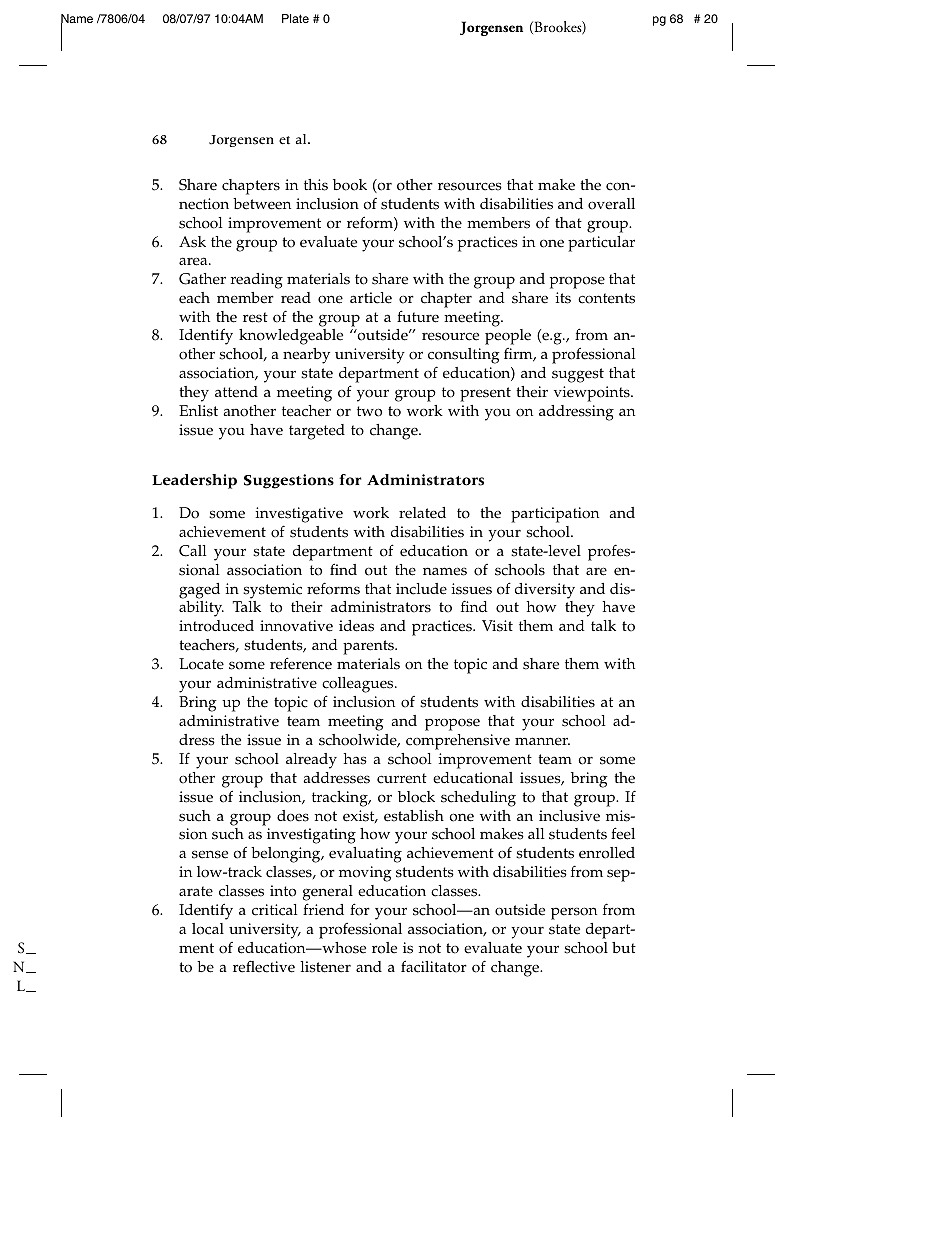 The height and width of the page is (1233, 952). I want to click on future, so click(418, 316).
